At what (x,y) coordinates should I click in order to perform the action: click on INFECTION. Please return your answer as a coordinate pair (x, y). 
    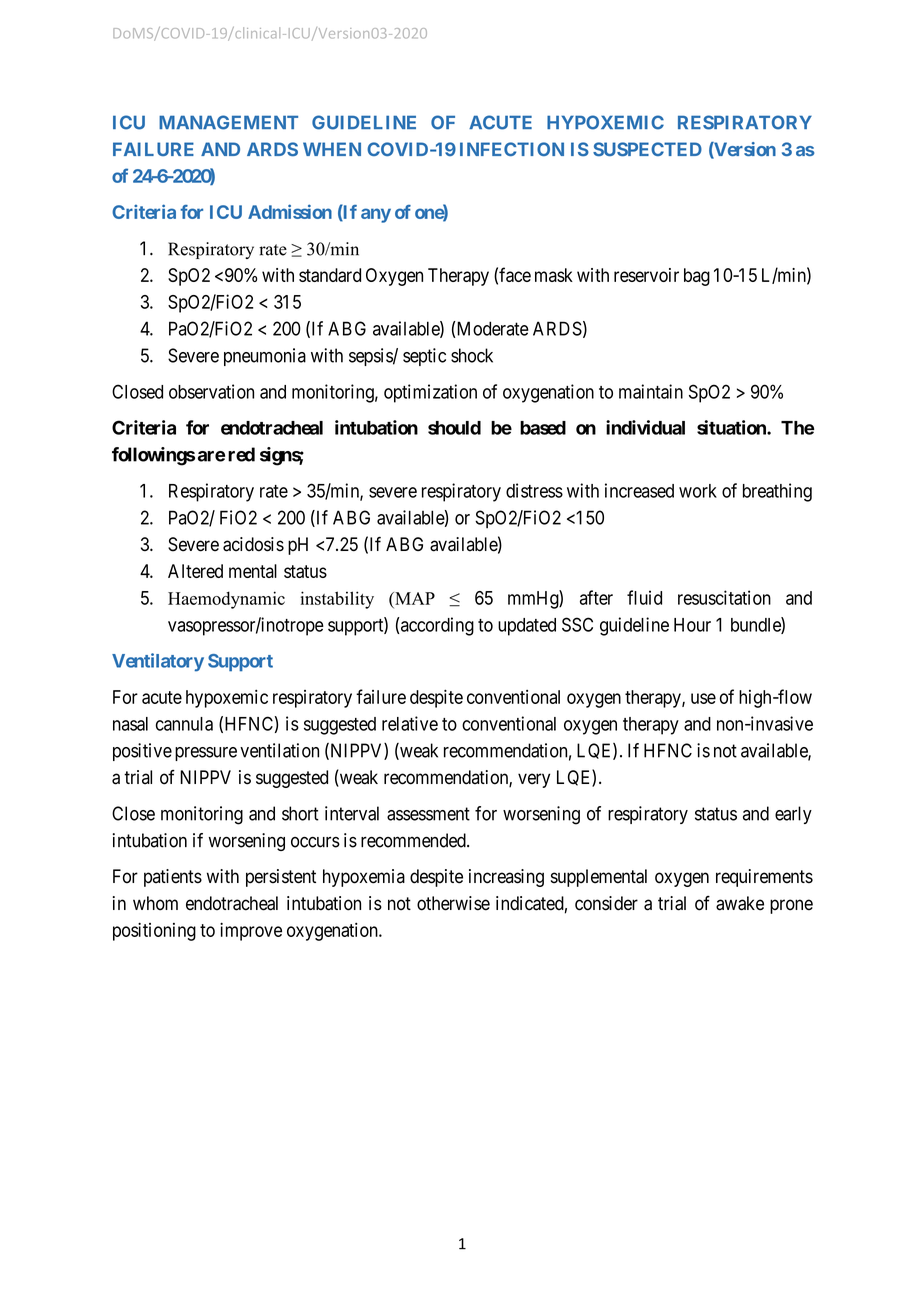
    Looking at the image, I should click on (512, 149).
